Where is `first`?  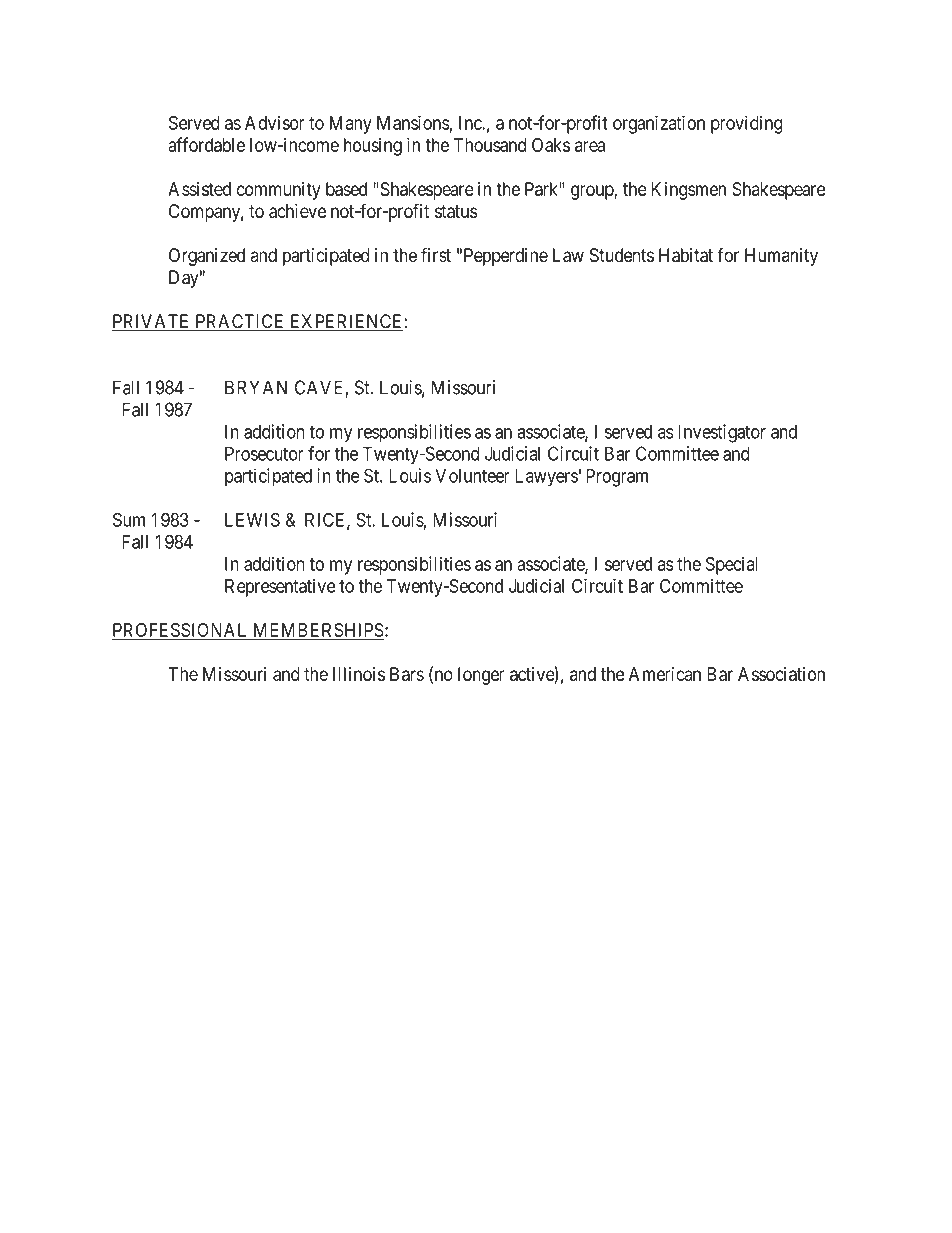
first is located at coordinates (436, 255).
